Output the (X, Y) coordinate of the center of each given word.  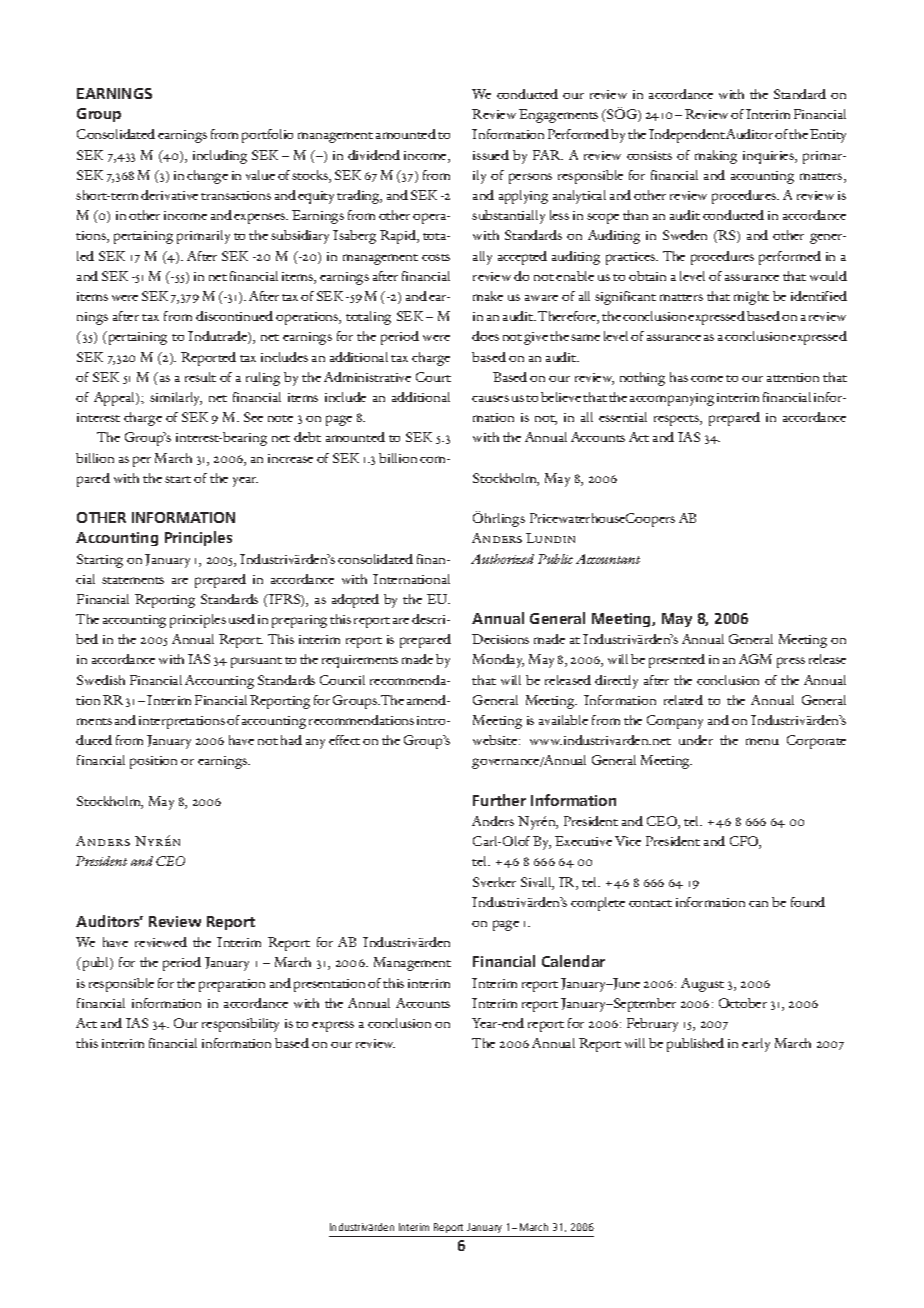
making (716, 157)
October (743, 1003)
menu (762, 741)
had (291, 740)
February (652, 1025)
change (207, 177)
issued (491, 155)
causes (490, 398)
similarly (176, 399)
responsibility (240, 1025)
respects (677, 420)
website (496, 740)
